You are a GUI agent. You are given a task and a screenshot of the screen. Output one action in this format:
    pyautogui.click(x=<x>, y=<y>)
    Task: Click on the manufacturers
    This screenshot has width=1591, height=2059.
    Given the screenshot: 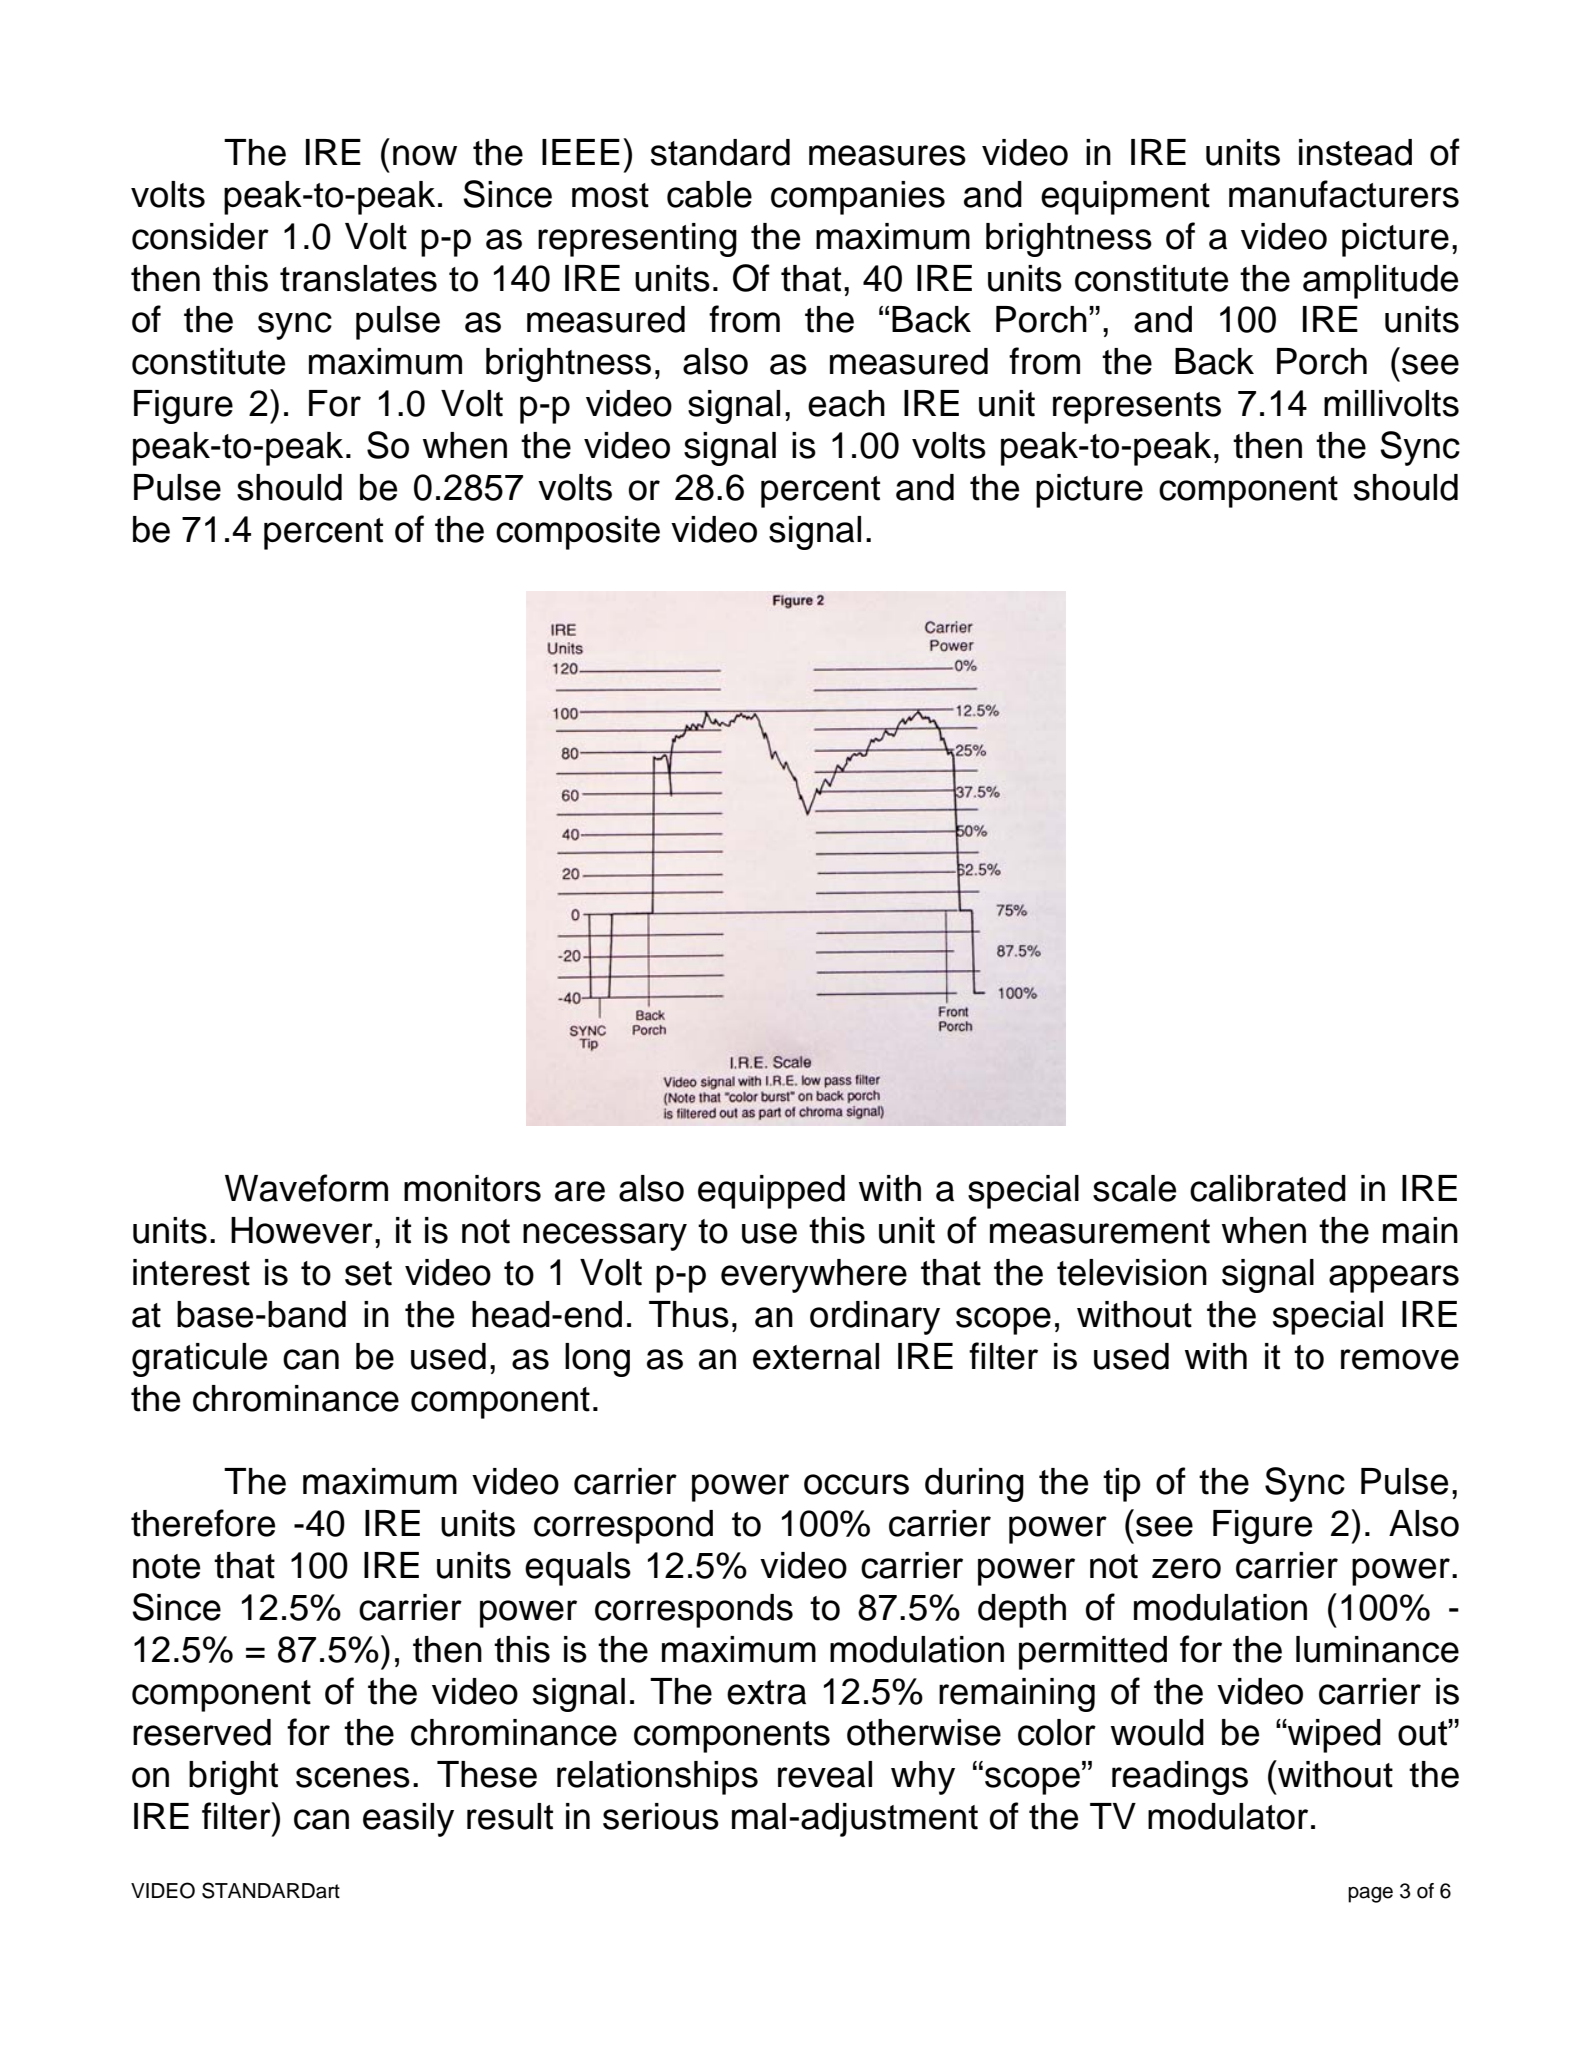 What is the action you would take?
    pyautogui.click(x=1344, y=194)
